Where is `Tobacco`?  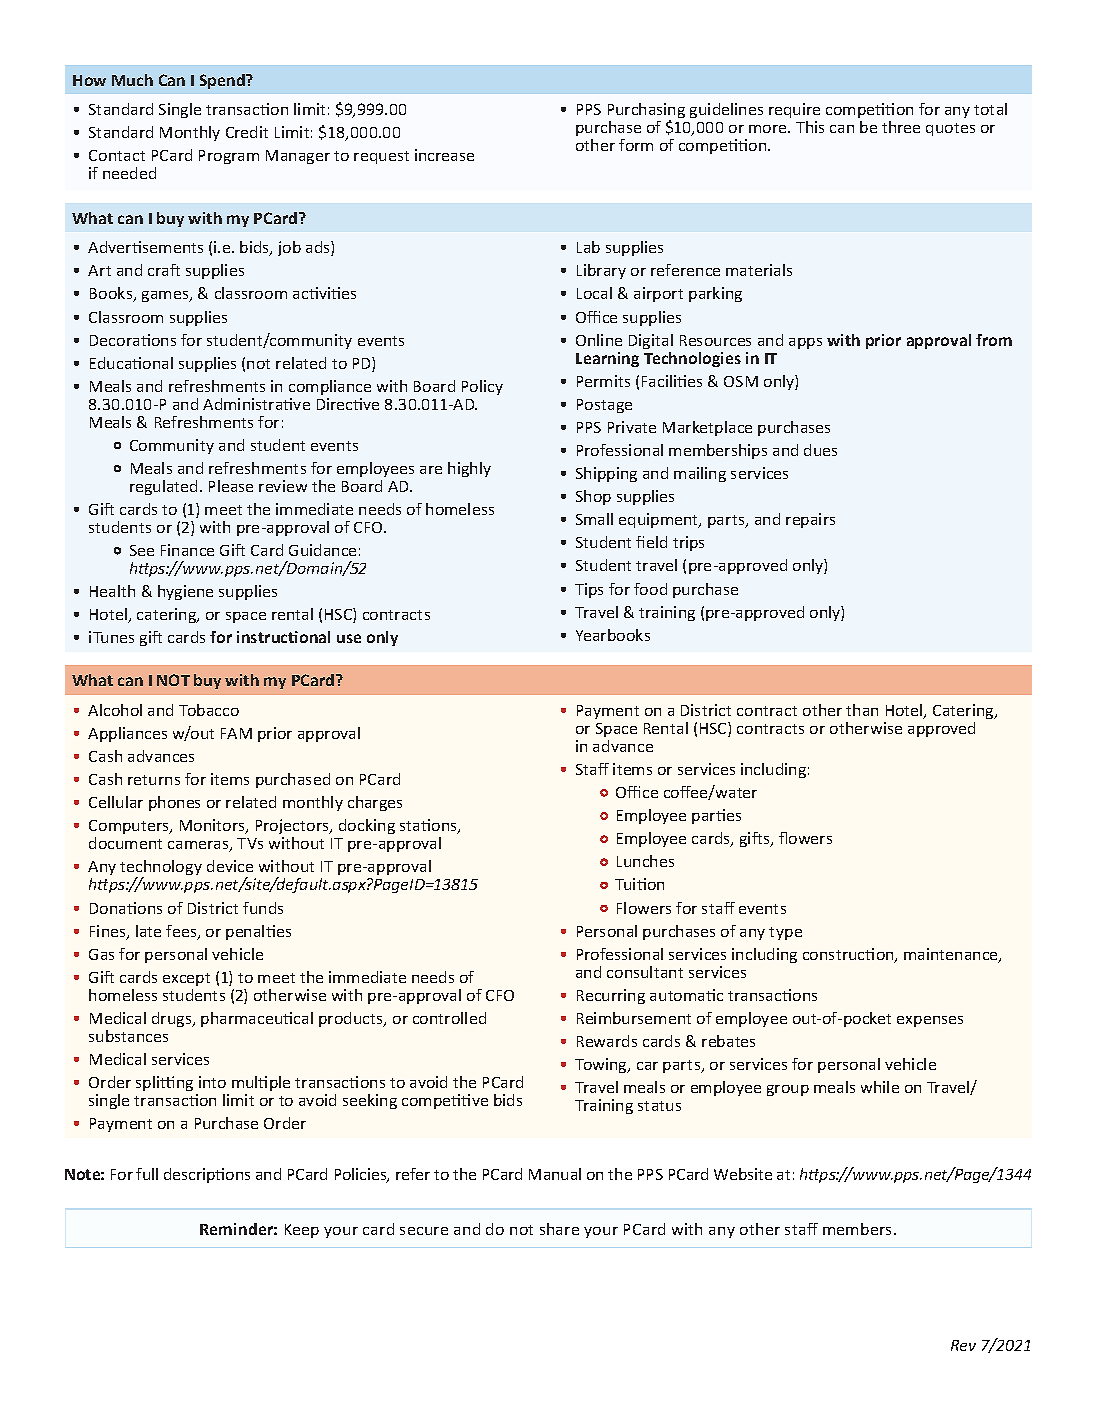
Tobacco is located at coordinates (209, 710).
